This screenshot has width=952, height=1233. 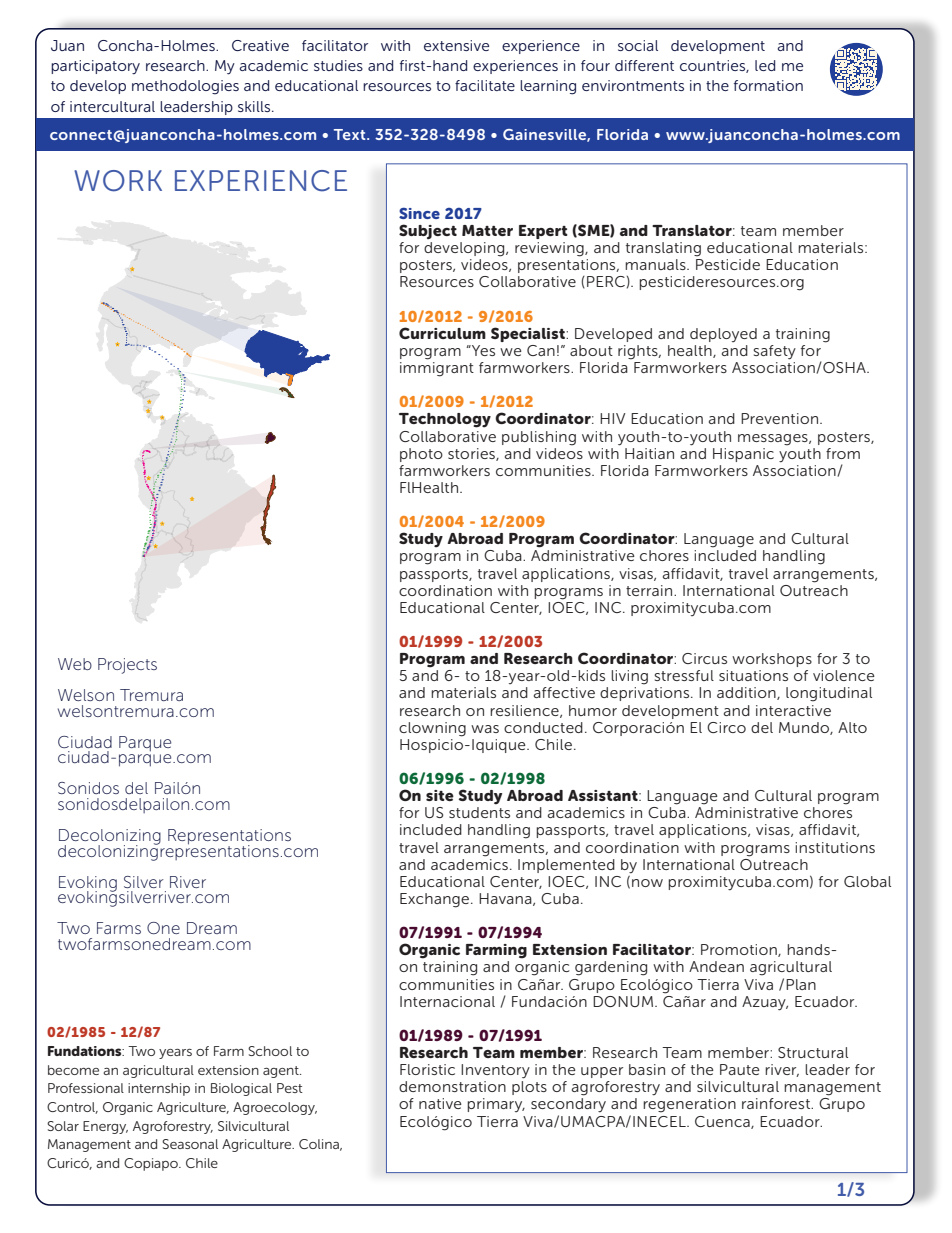 What do you see at coordinates (75, 664) in the screenshot?
I see `Web` at bounding box center [75, 664].
